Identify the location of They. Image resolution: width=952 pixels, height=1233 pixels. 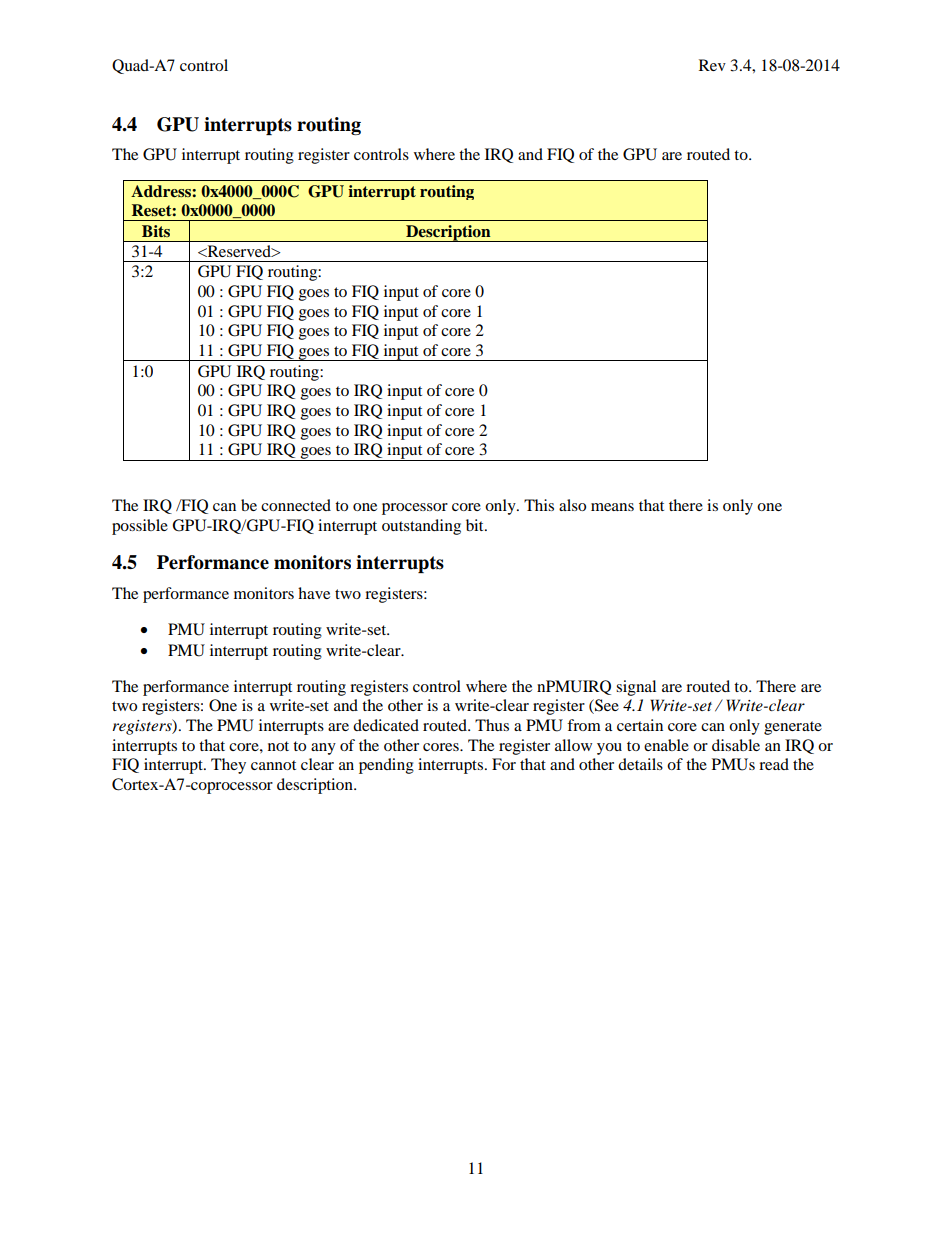
(228, 766).
